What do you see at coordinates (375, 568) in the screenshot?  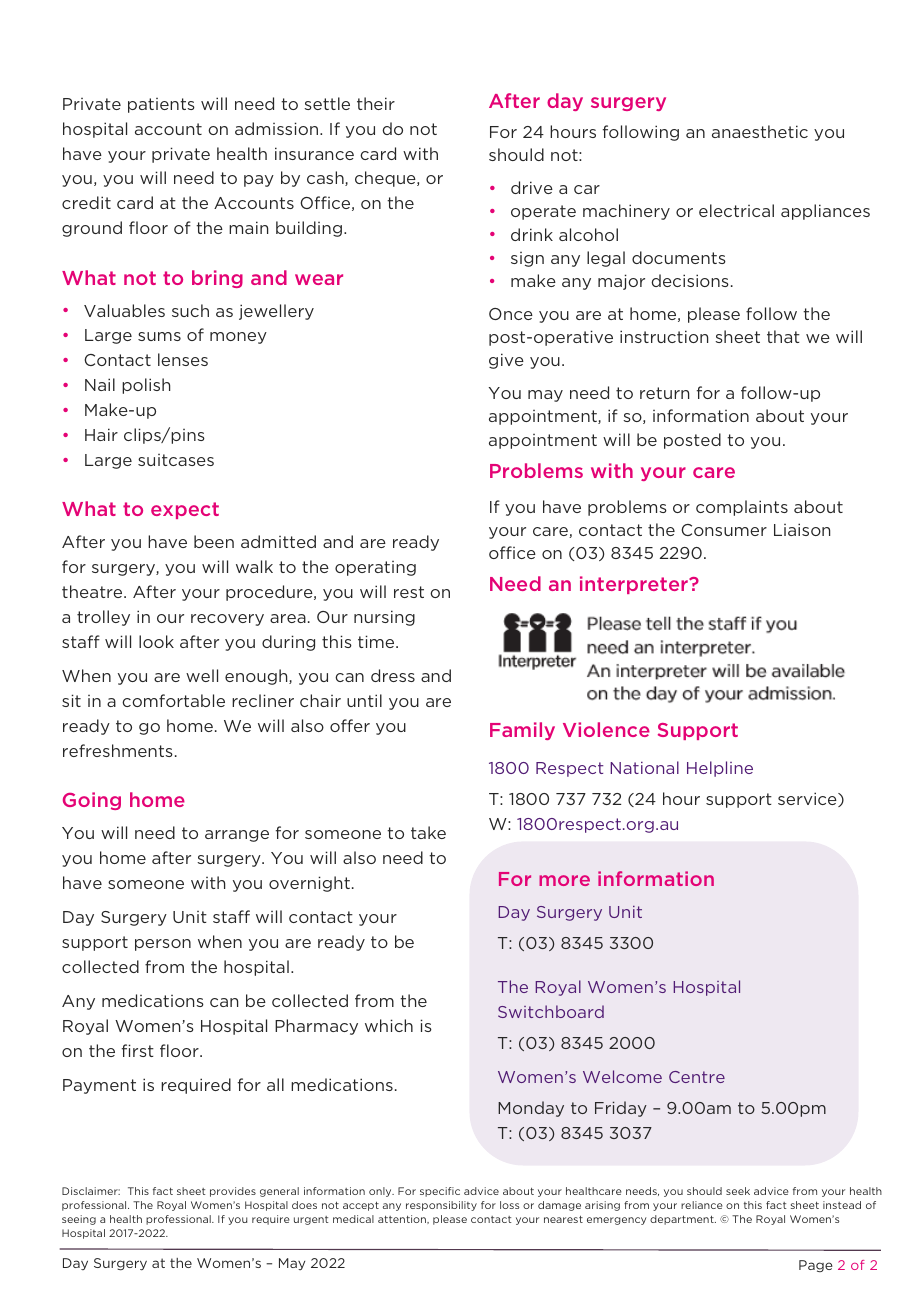 I see `operating` at bounding box center [375, 568].
